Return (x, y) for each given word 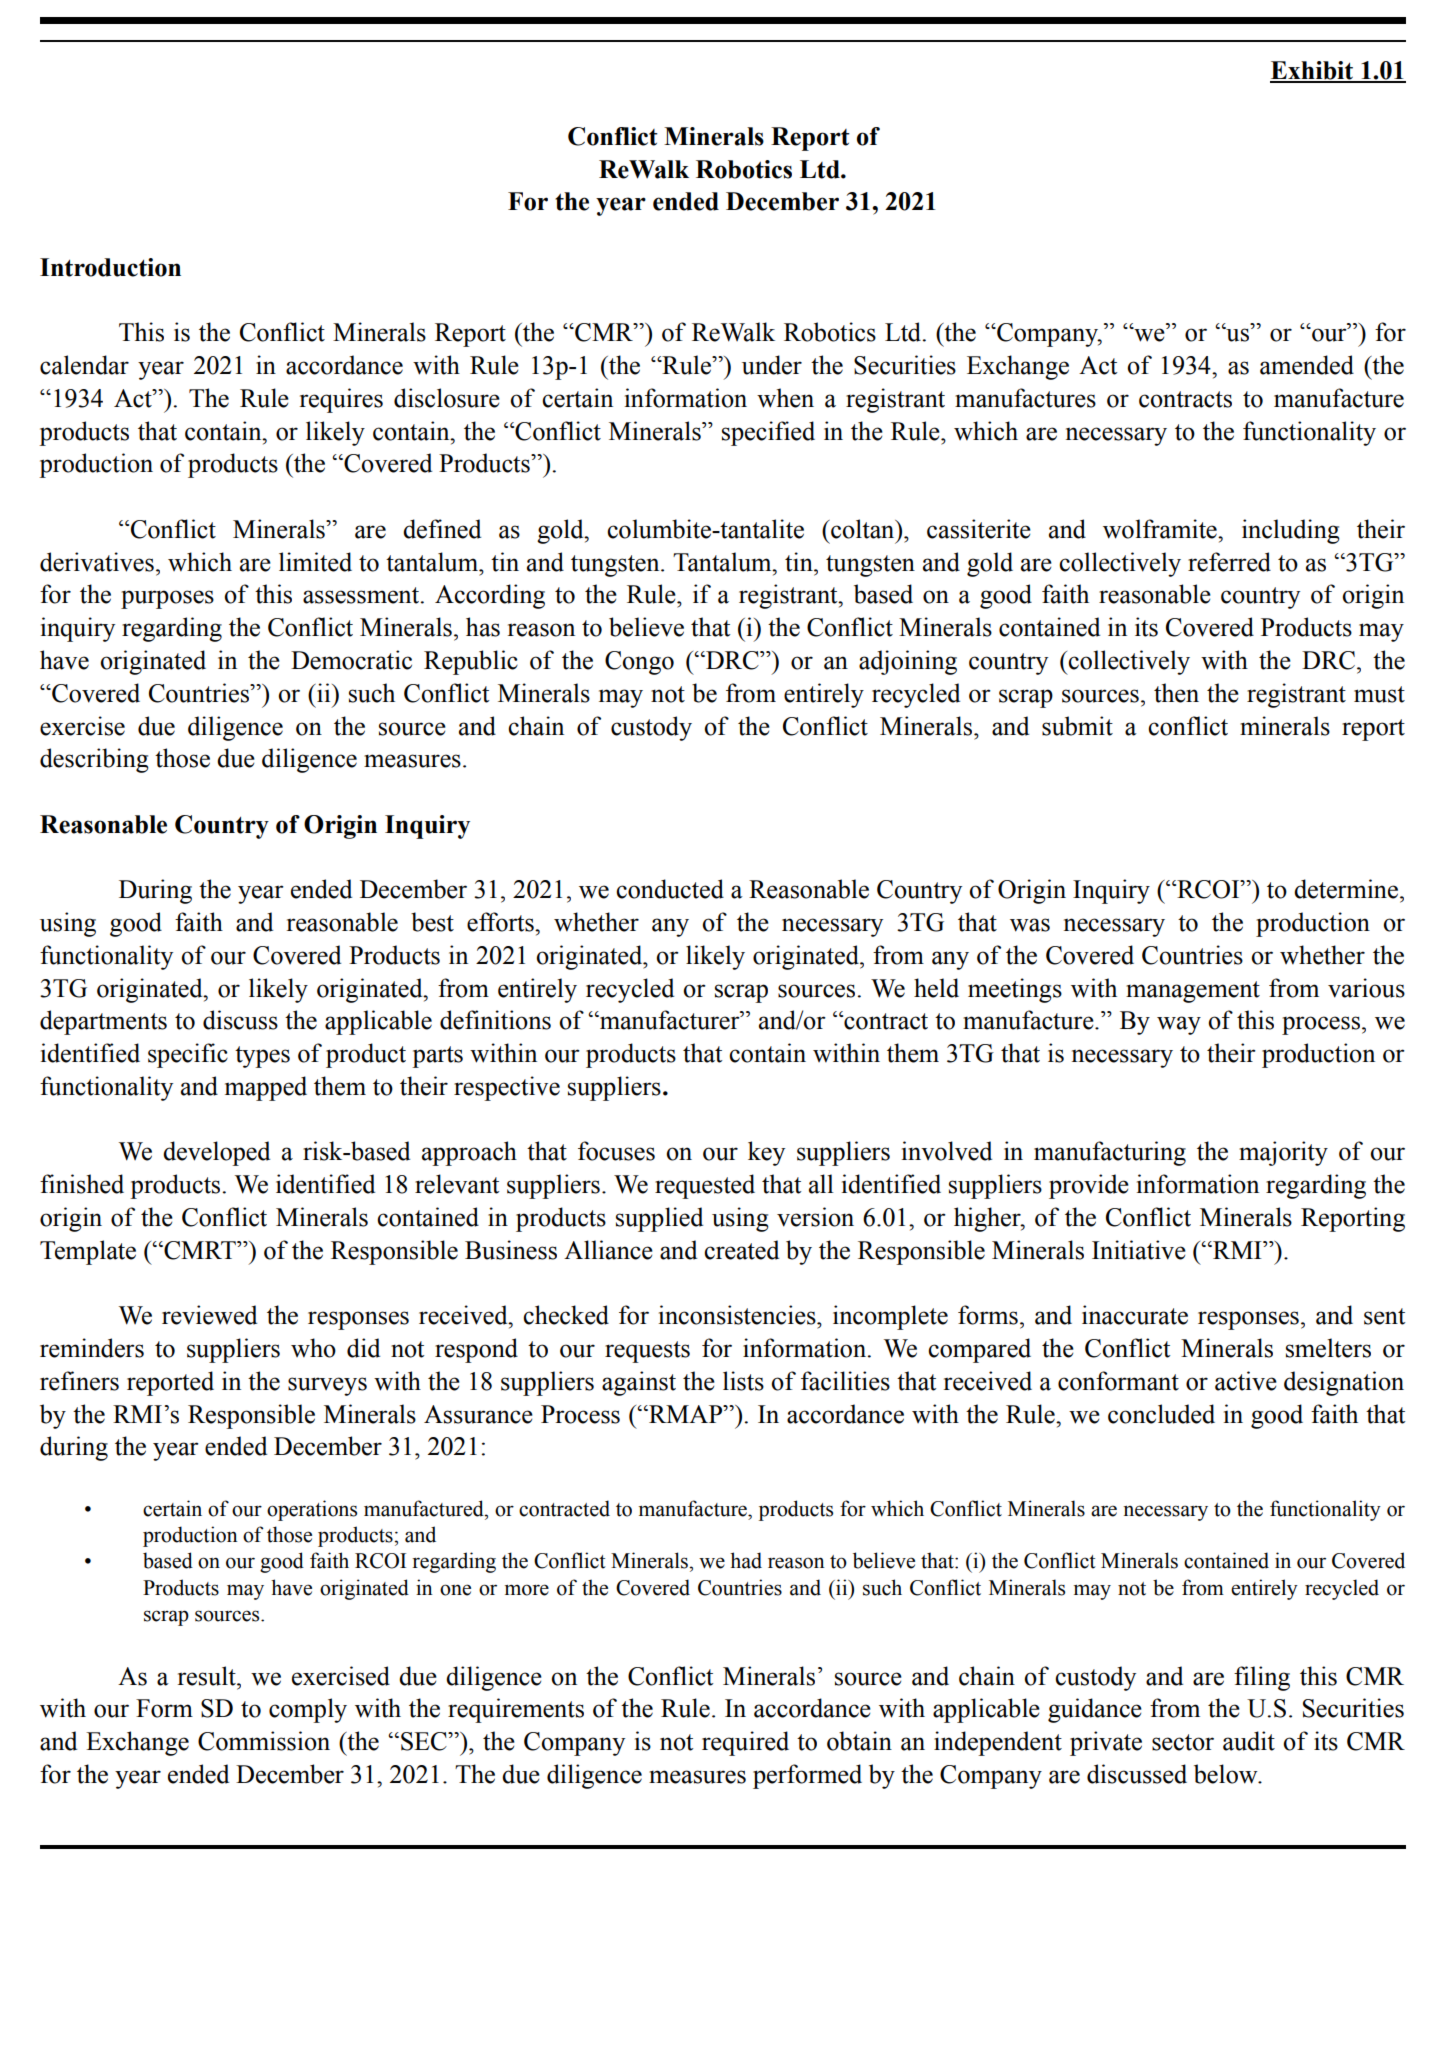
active (1246, 1381)
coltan (863, 529)
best (432, 922)
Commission (264, 1741)
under (772, 365)
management (1193, 992)
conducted (670, 889)
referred (1229, 562)
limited (315, 562)
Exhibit (1313, 71)
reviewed (209, 1315)
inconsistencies (738, 1315)
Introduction (110, 267)
